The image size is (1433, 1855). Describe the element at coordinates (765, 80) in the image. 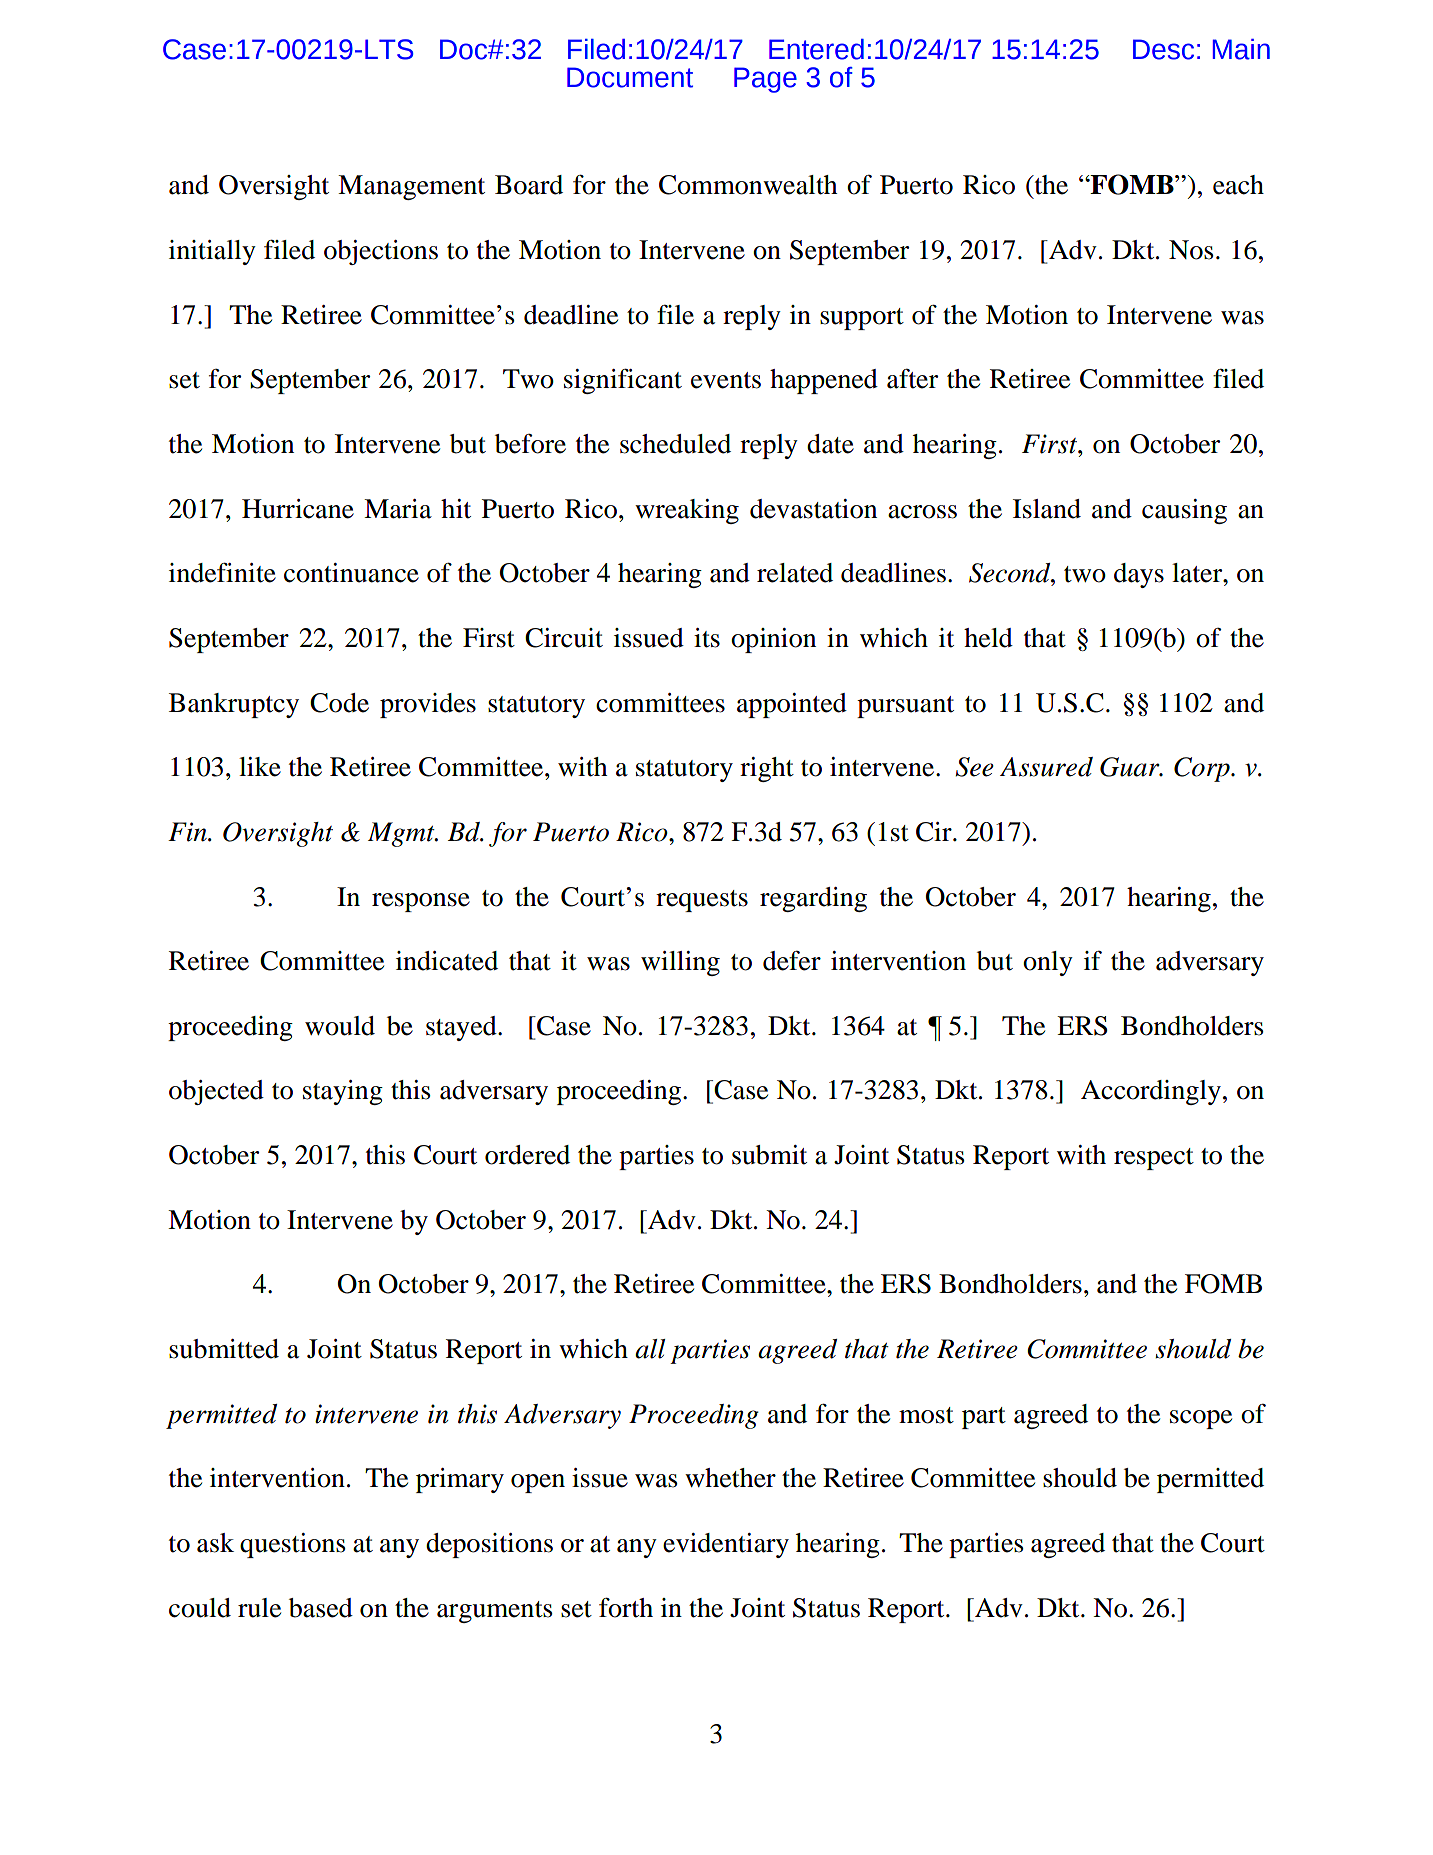

I see `Page` at that location.
